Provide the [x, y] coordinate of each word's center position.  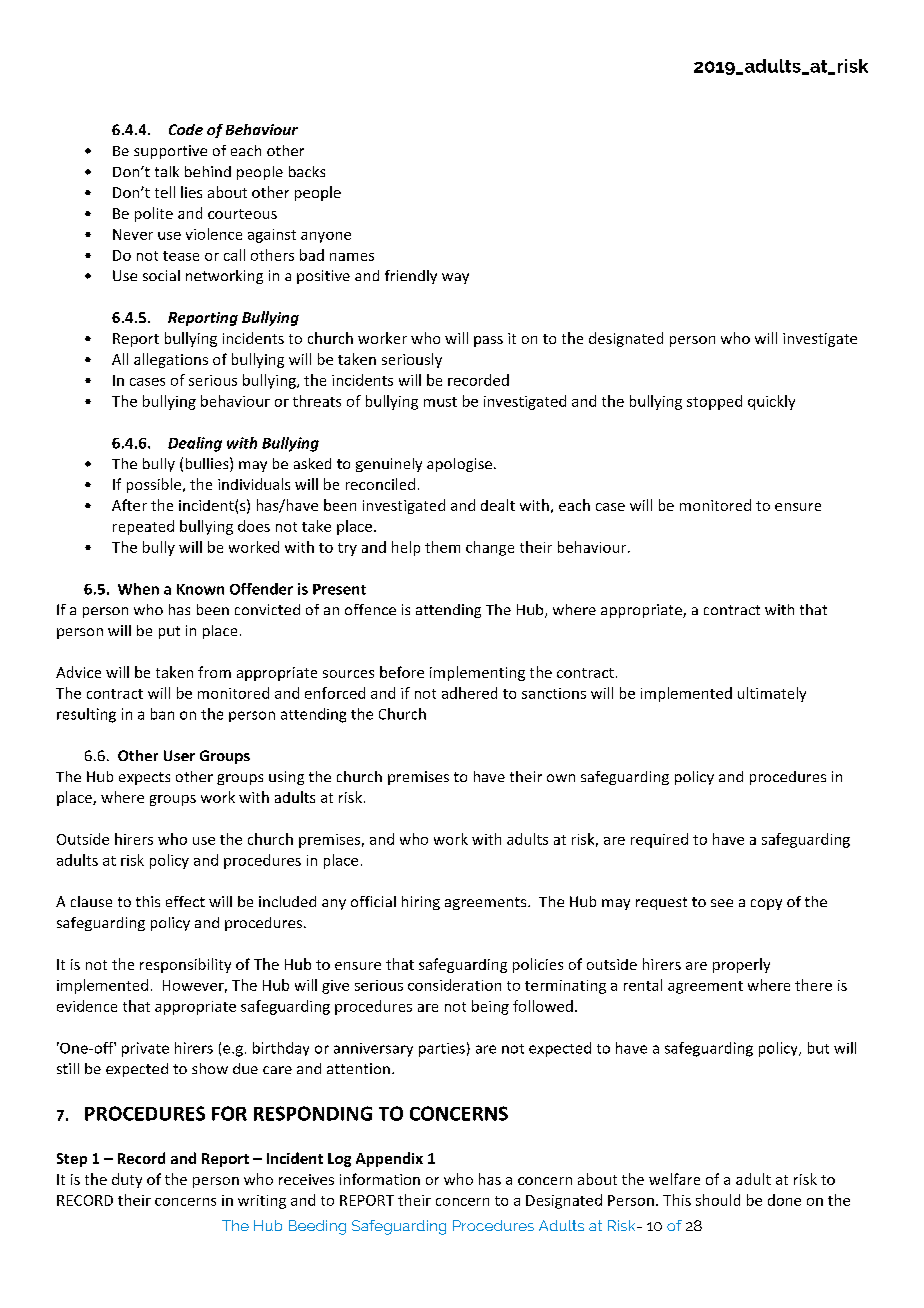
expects [144, 778]
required [659, 840]
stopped [714, 402]
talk [167, 171]
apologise [459, 465]
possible [155, 485]
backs [307, 171]
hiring [421, 903]
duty [127, 1180]
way [455, 278]
